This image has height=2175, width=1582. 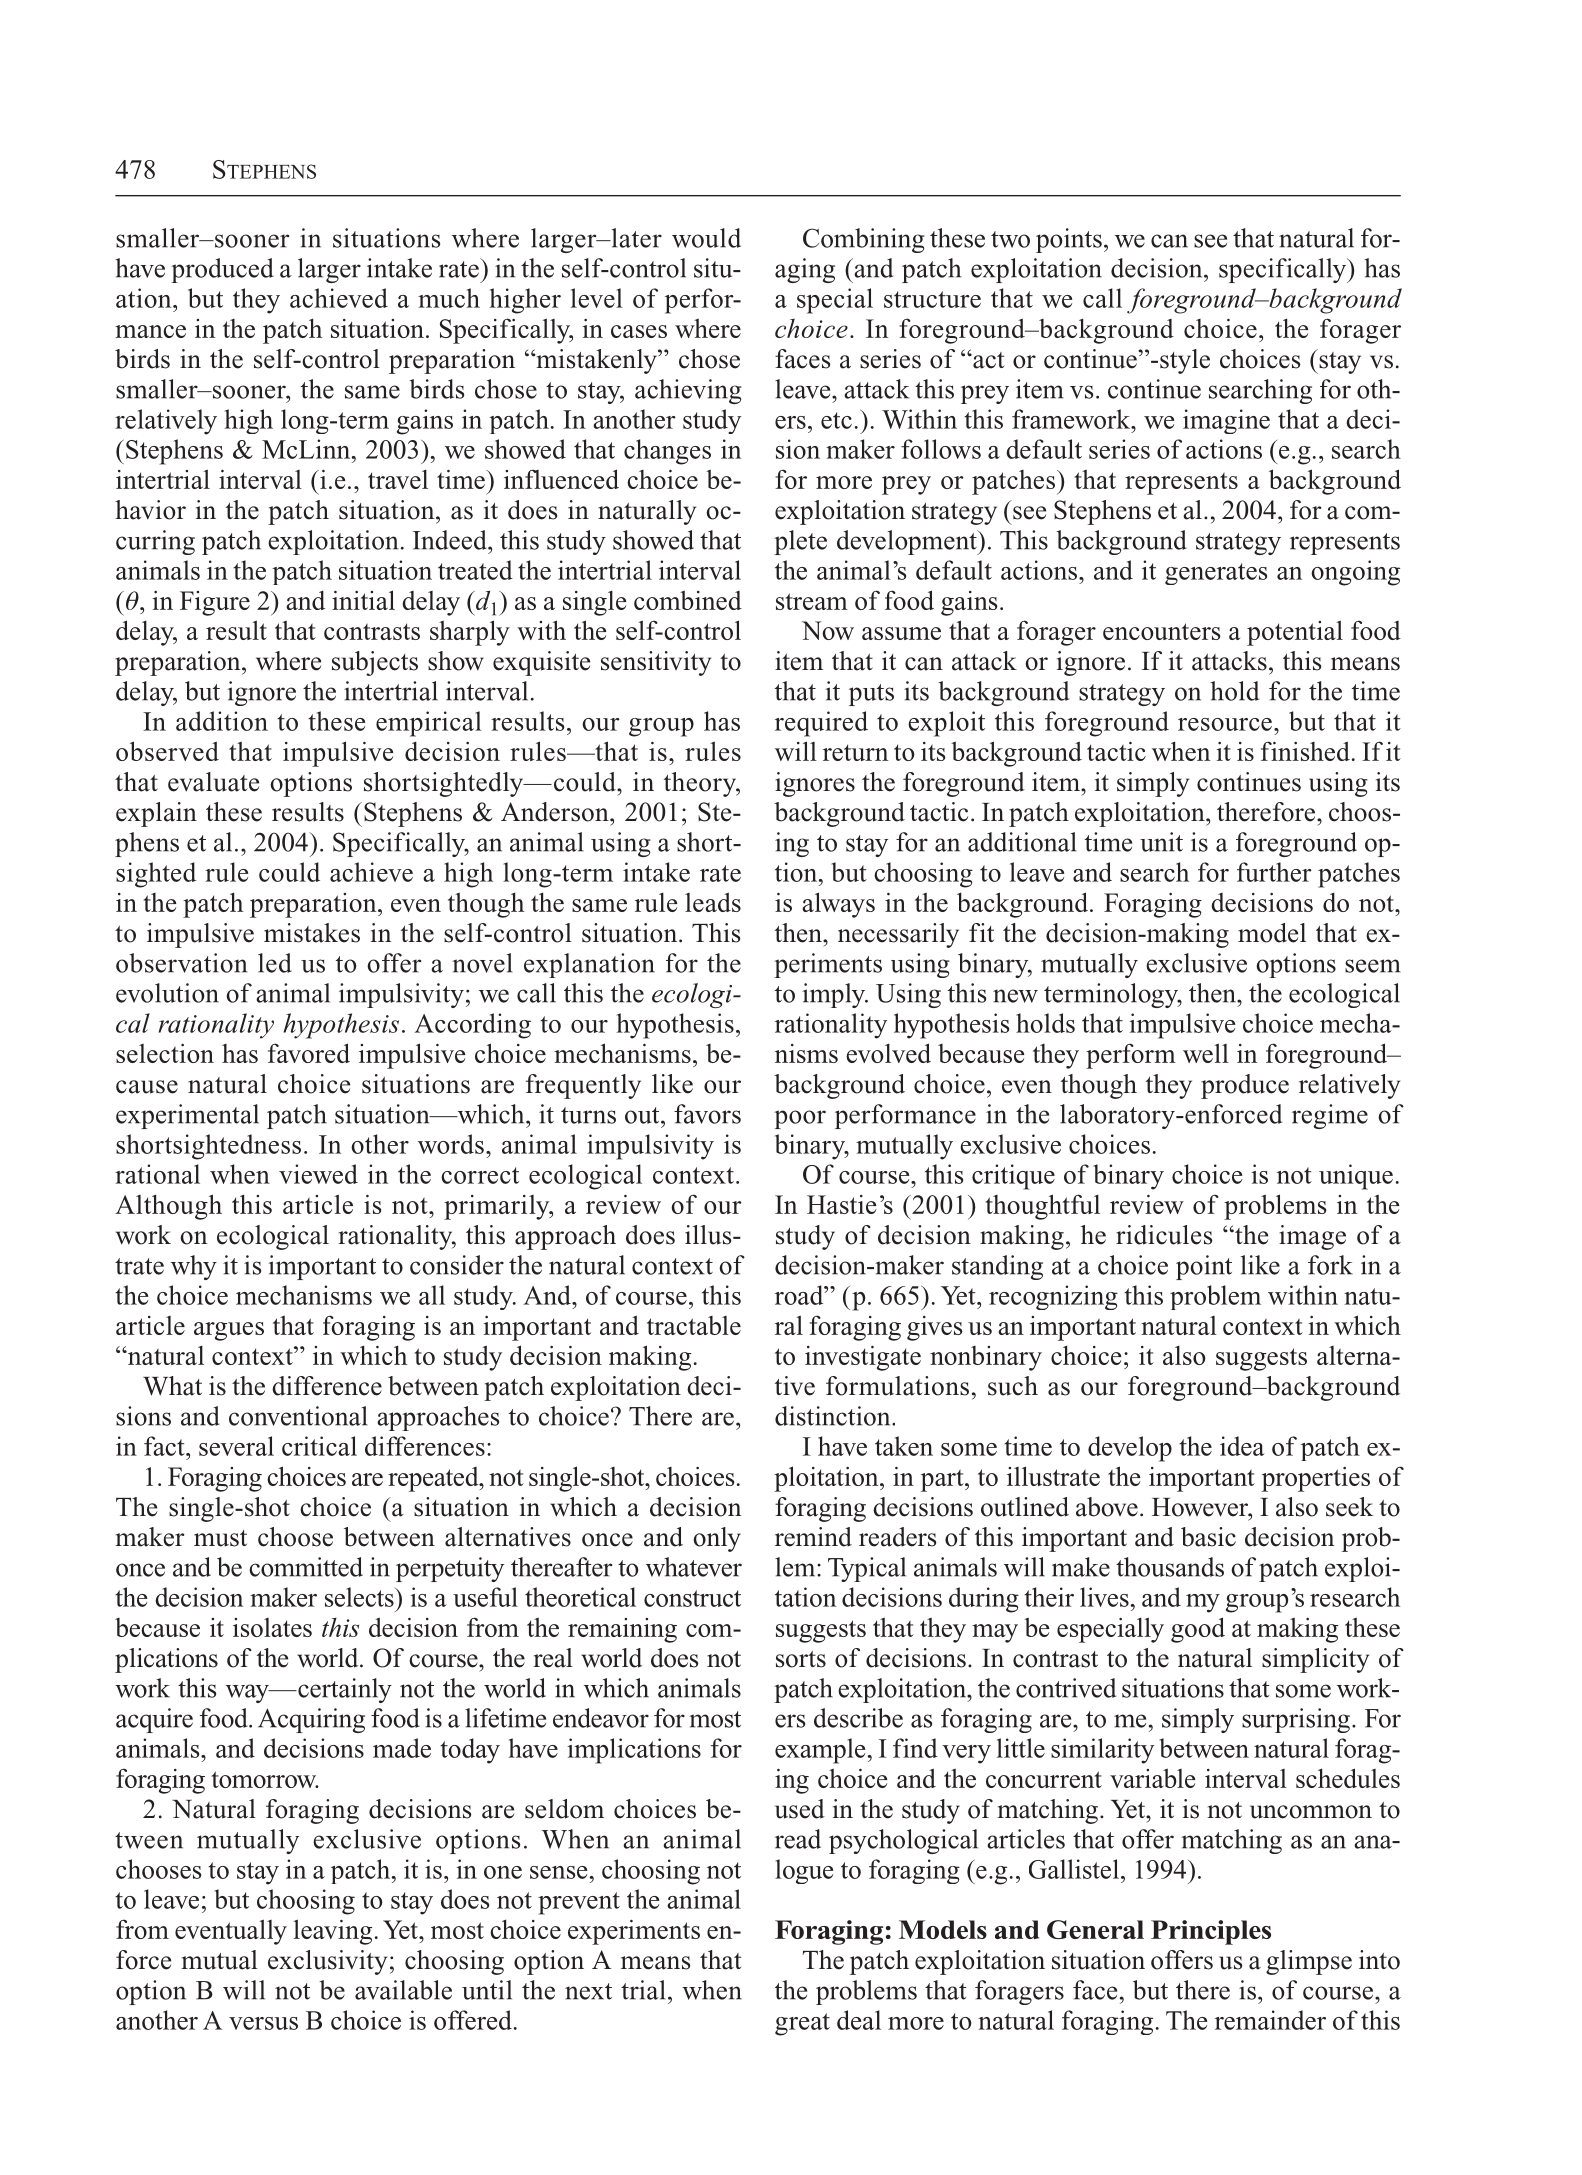 I want to click on committed, so click(x=306, y=1567).
